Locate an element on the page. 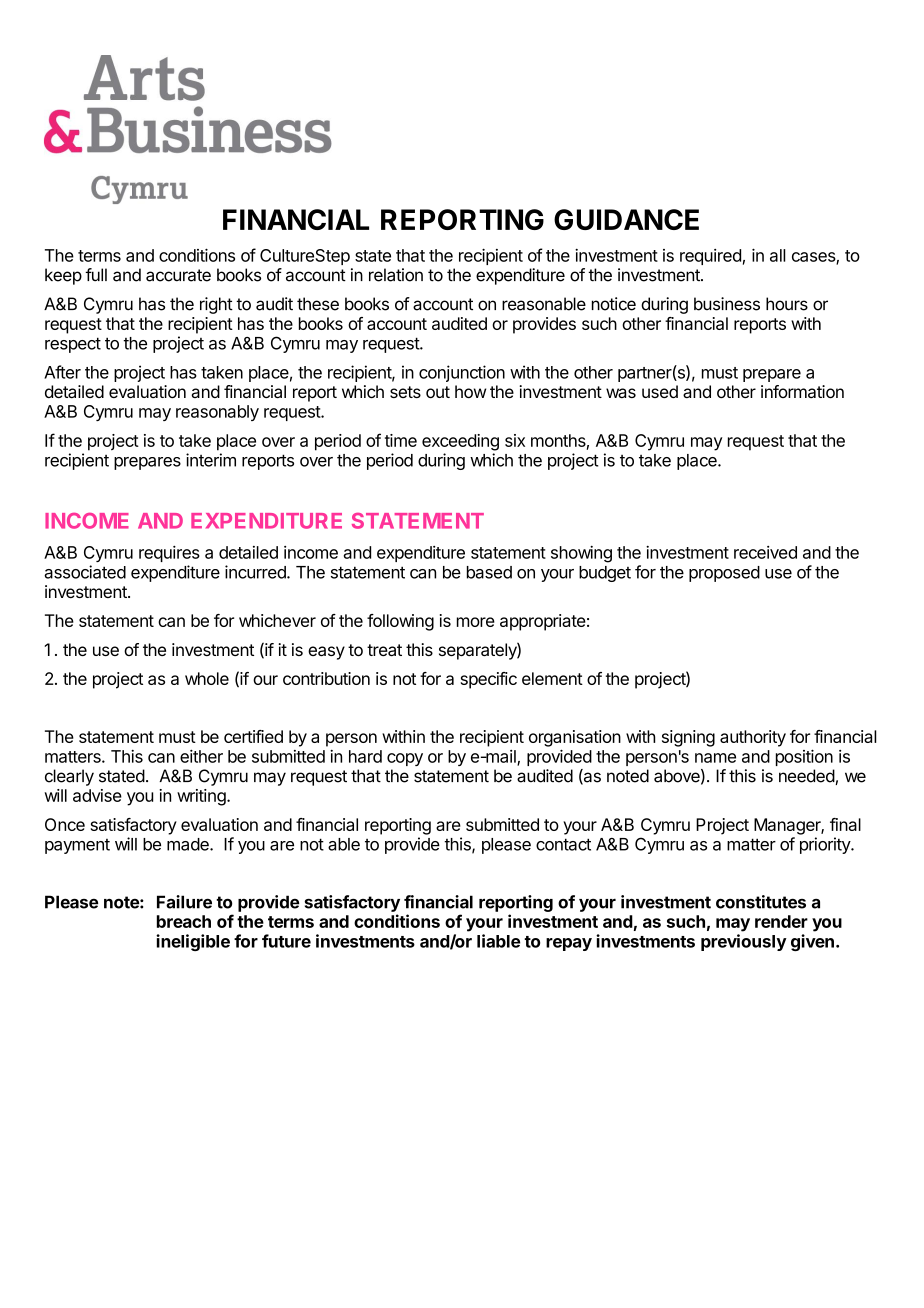 The image size is (924, 1308). exceeding is located at coordinates (460, 442).
